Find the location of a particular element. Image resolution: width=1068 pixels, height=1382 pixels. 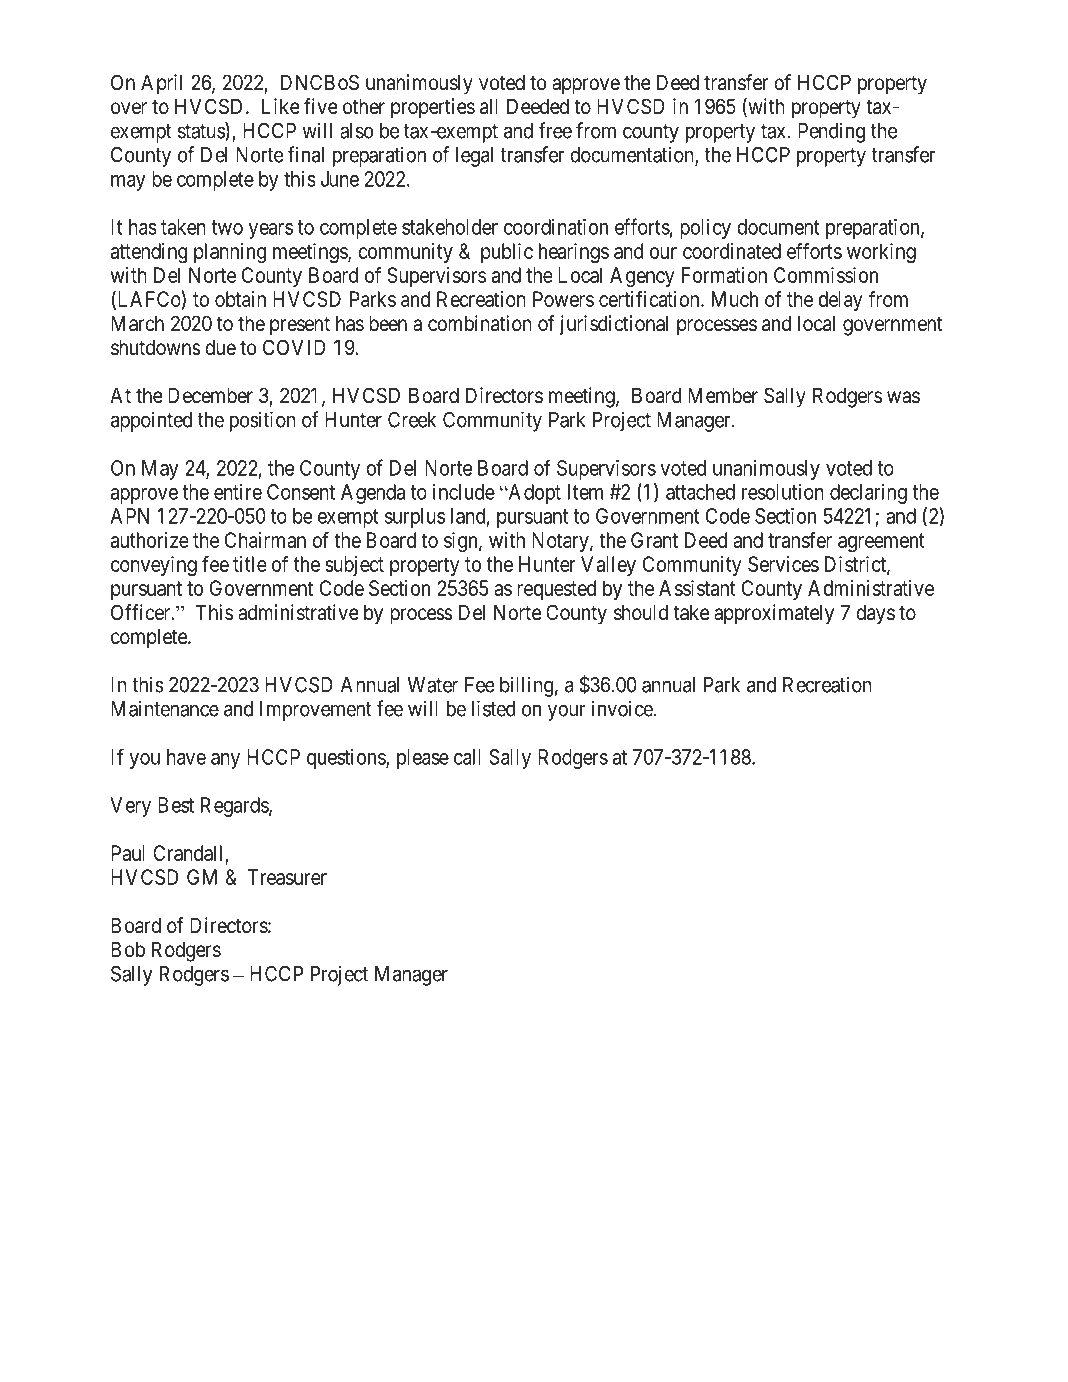

approximately is located at coordinates (774, 614).
